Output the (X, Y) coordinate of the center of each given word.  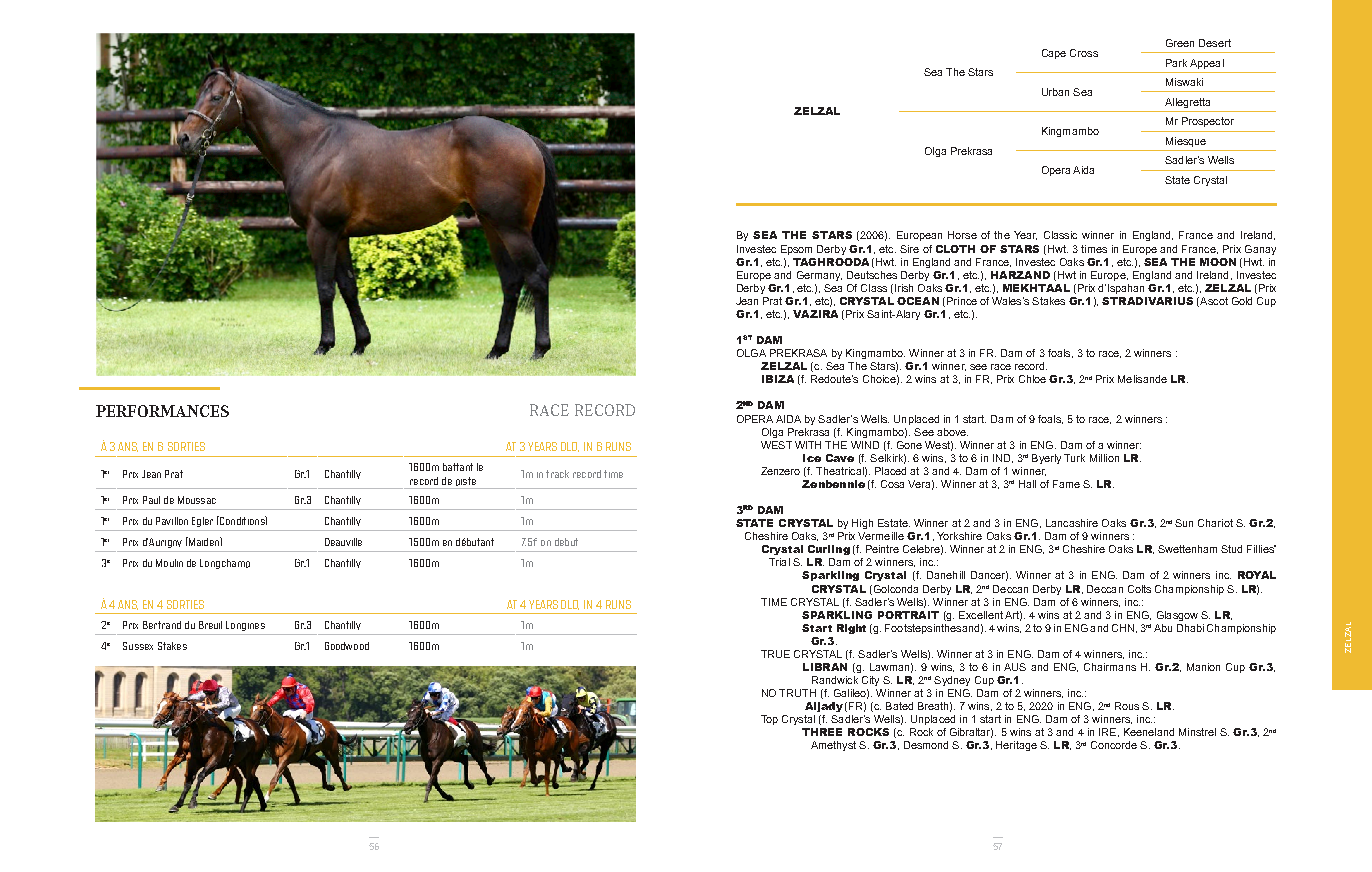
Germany (819, 276)
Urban (1055, 92)
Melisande (1142, 379)
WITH (808, 445)
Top (769, 720)
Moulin (169, 563)
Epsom (796, 250)
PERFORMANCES (162, 411)
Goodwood (347, 646)
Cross (1084, 53)
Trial (779, 562)
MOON (1218, 262)
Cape (1054, 54)
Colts (1139, 589)
